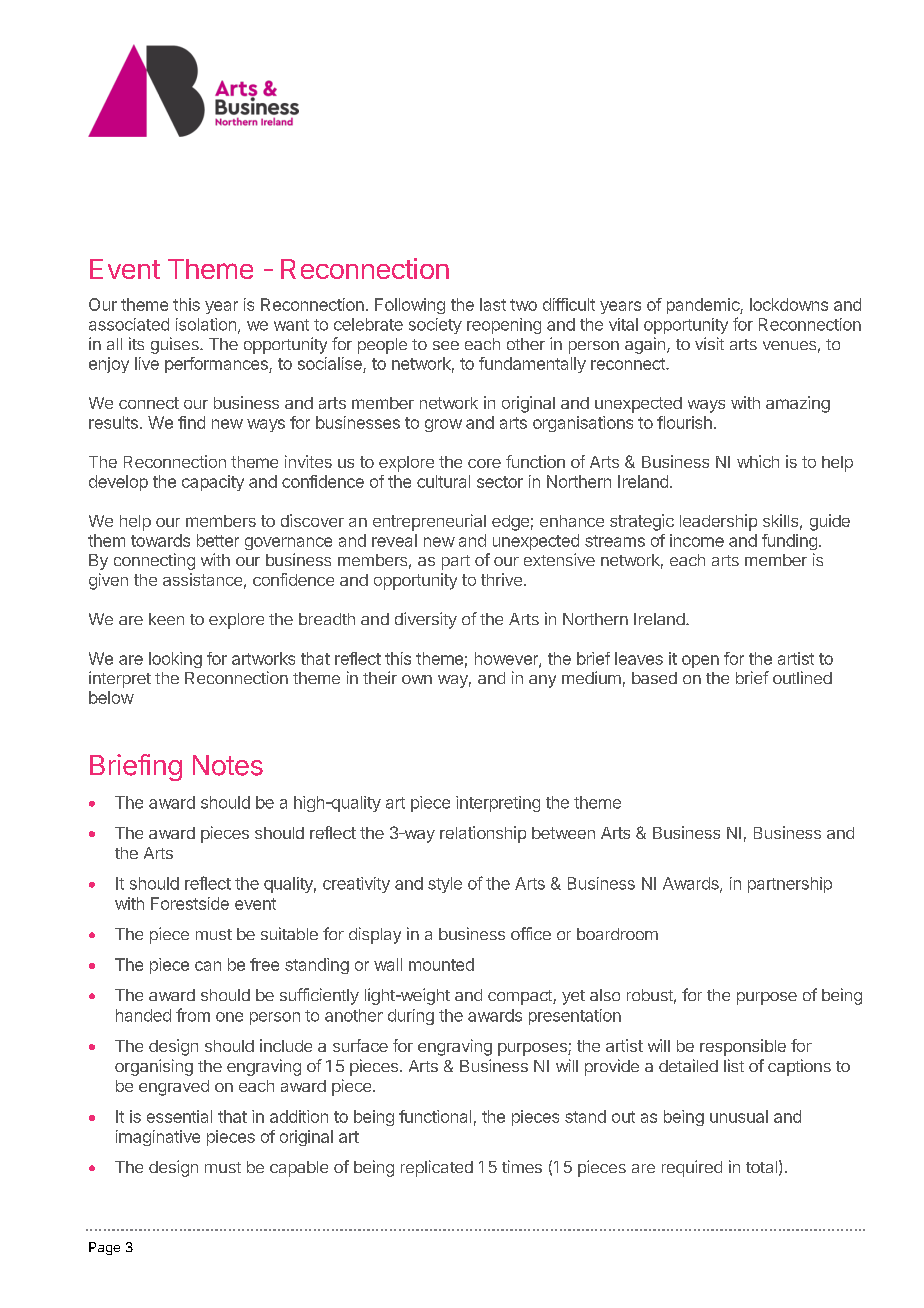 The image size is (924, 1308). I want to click on see, so click(446, 345).
